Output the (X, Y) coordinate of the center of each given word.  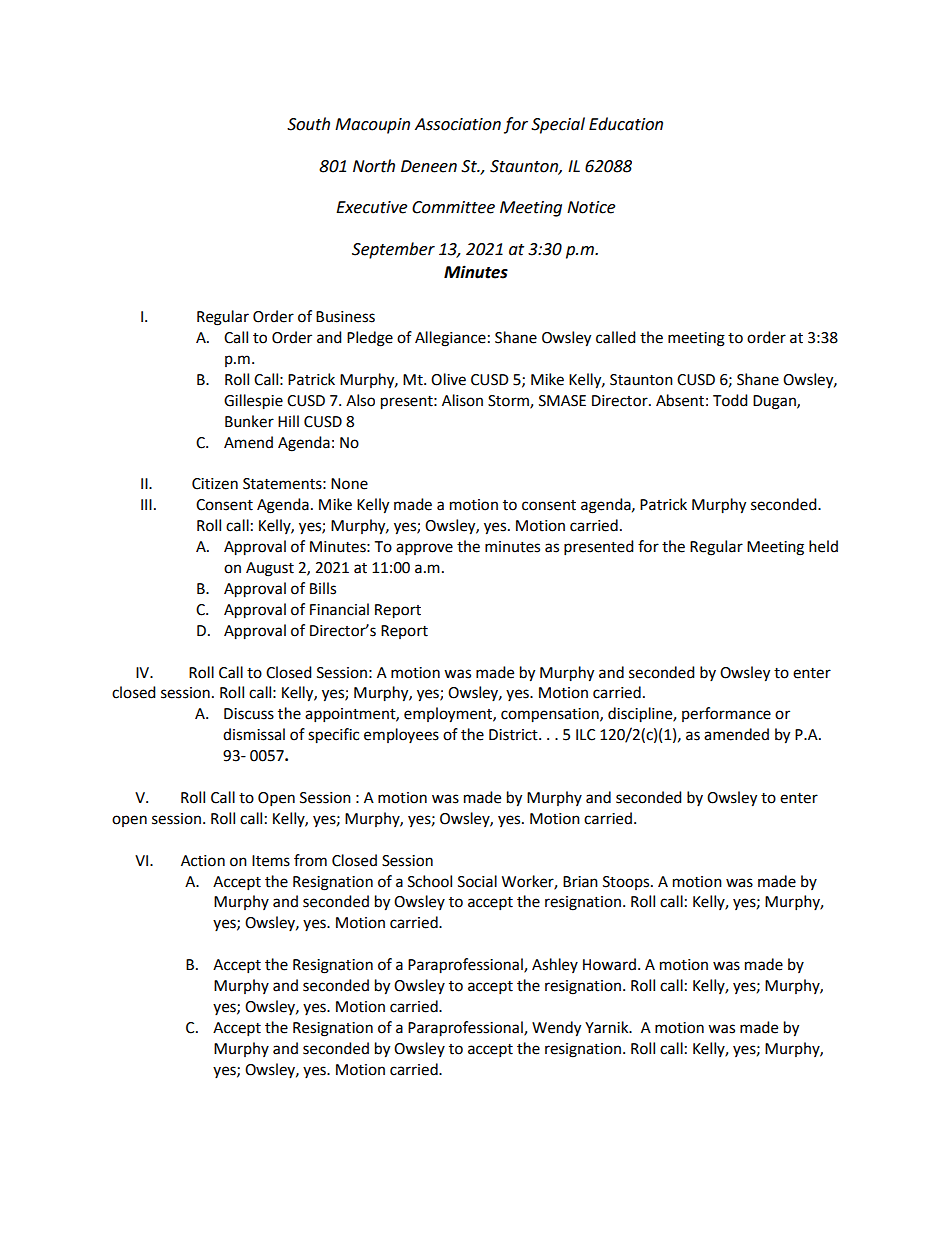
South (308, 124)
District (514, 735)
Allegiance (450, 339)
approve (424, 549)
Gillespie (253, 402)
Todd (730, 400)
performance (726, 714)
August (270, 569)
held (823, 546)
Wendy (556, 1029)
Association (458, 124)
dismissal (254, 734)
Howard (609, 964)
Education (626, 124)
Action (203, 861)
